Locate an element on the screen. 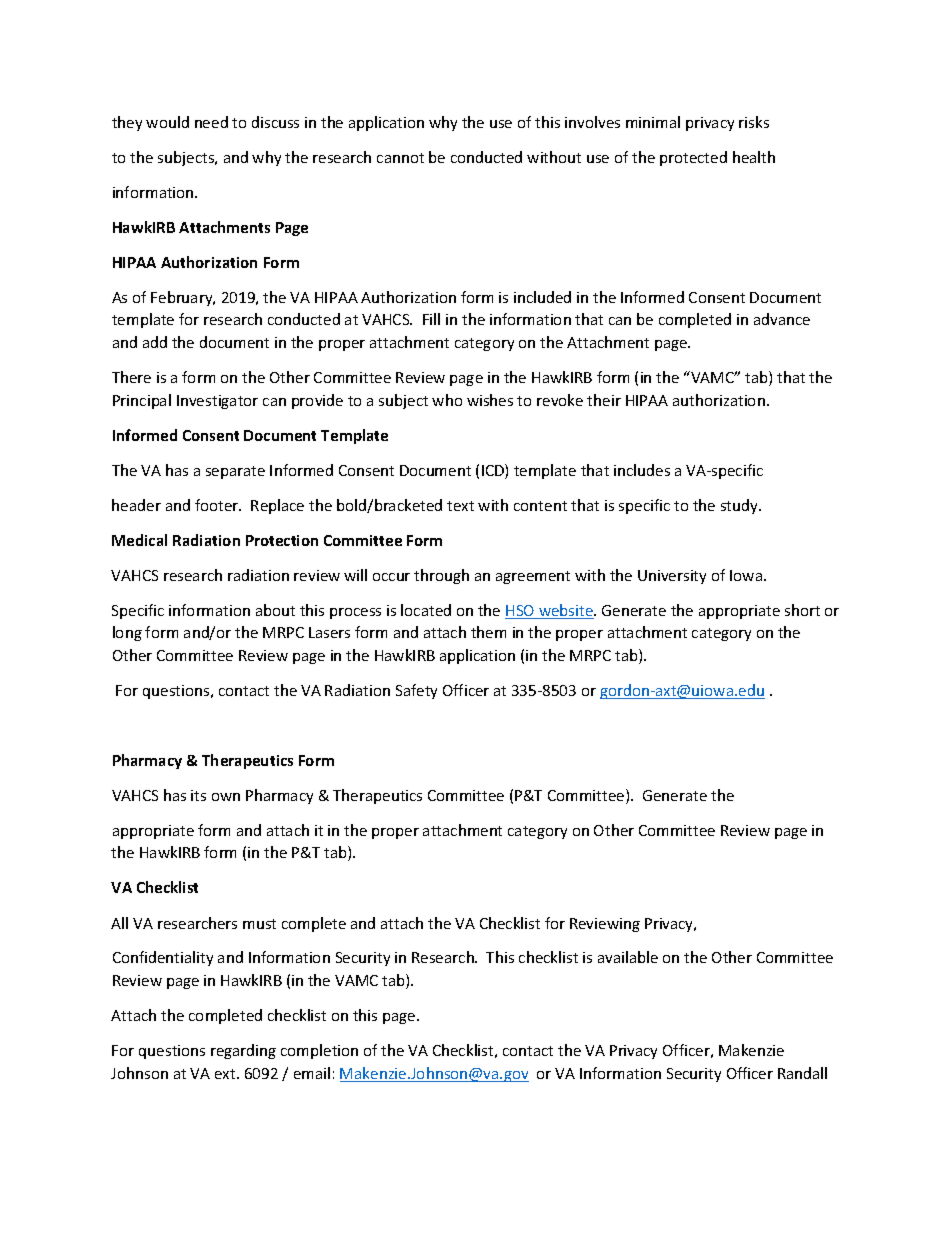  University is located at coordinates (672, 577).
